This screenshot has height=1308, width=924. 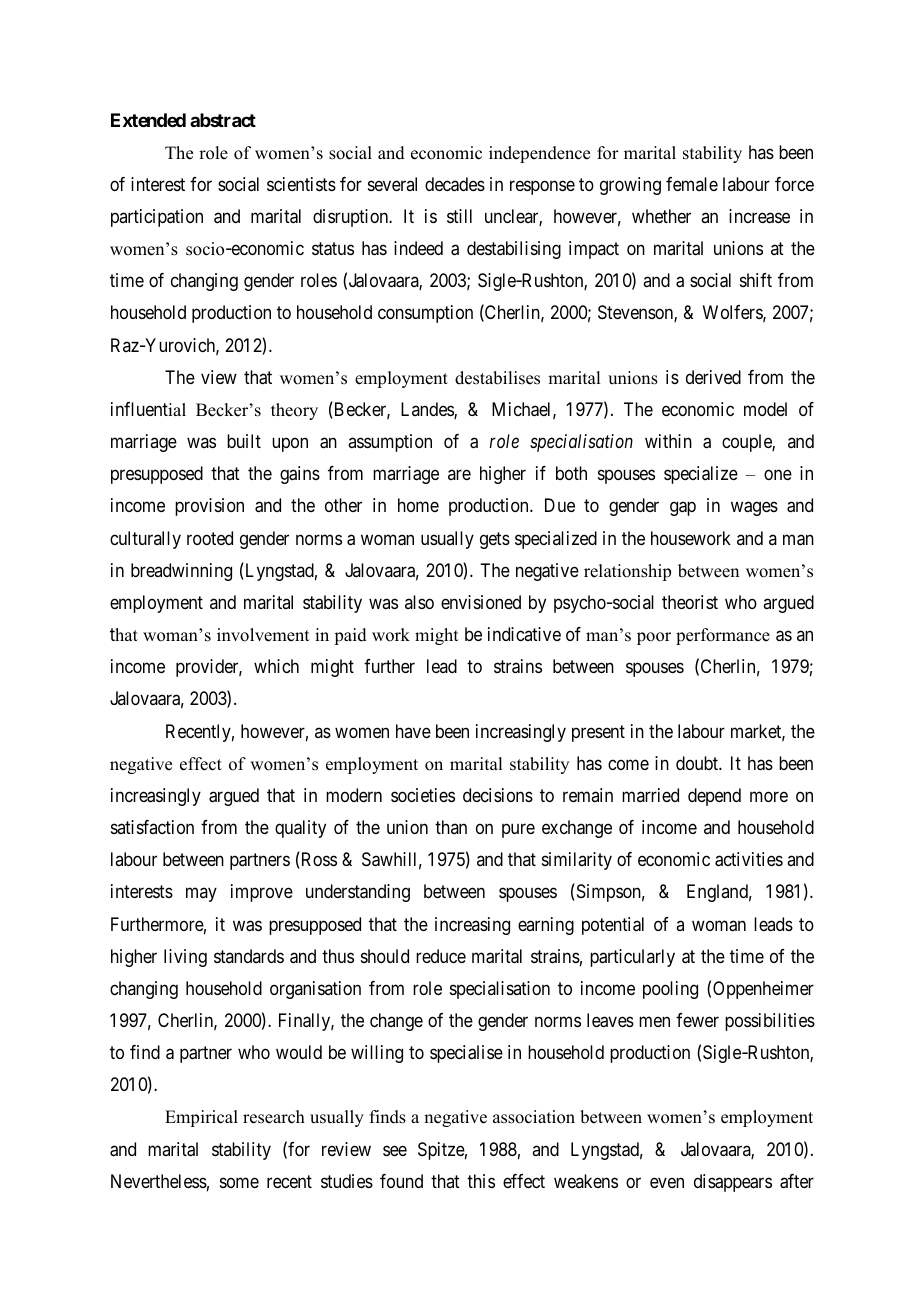 What do you see at coordinates (223, 120) in the screenshot?
I see `abstract` at bounding box center [223, 120].
